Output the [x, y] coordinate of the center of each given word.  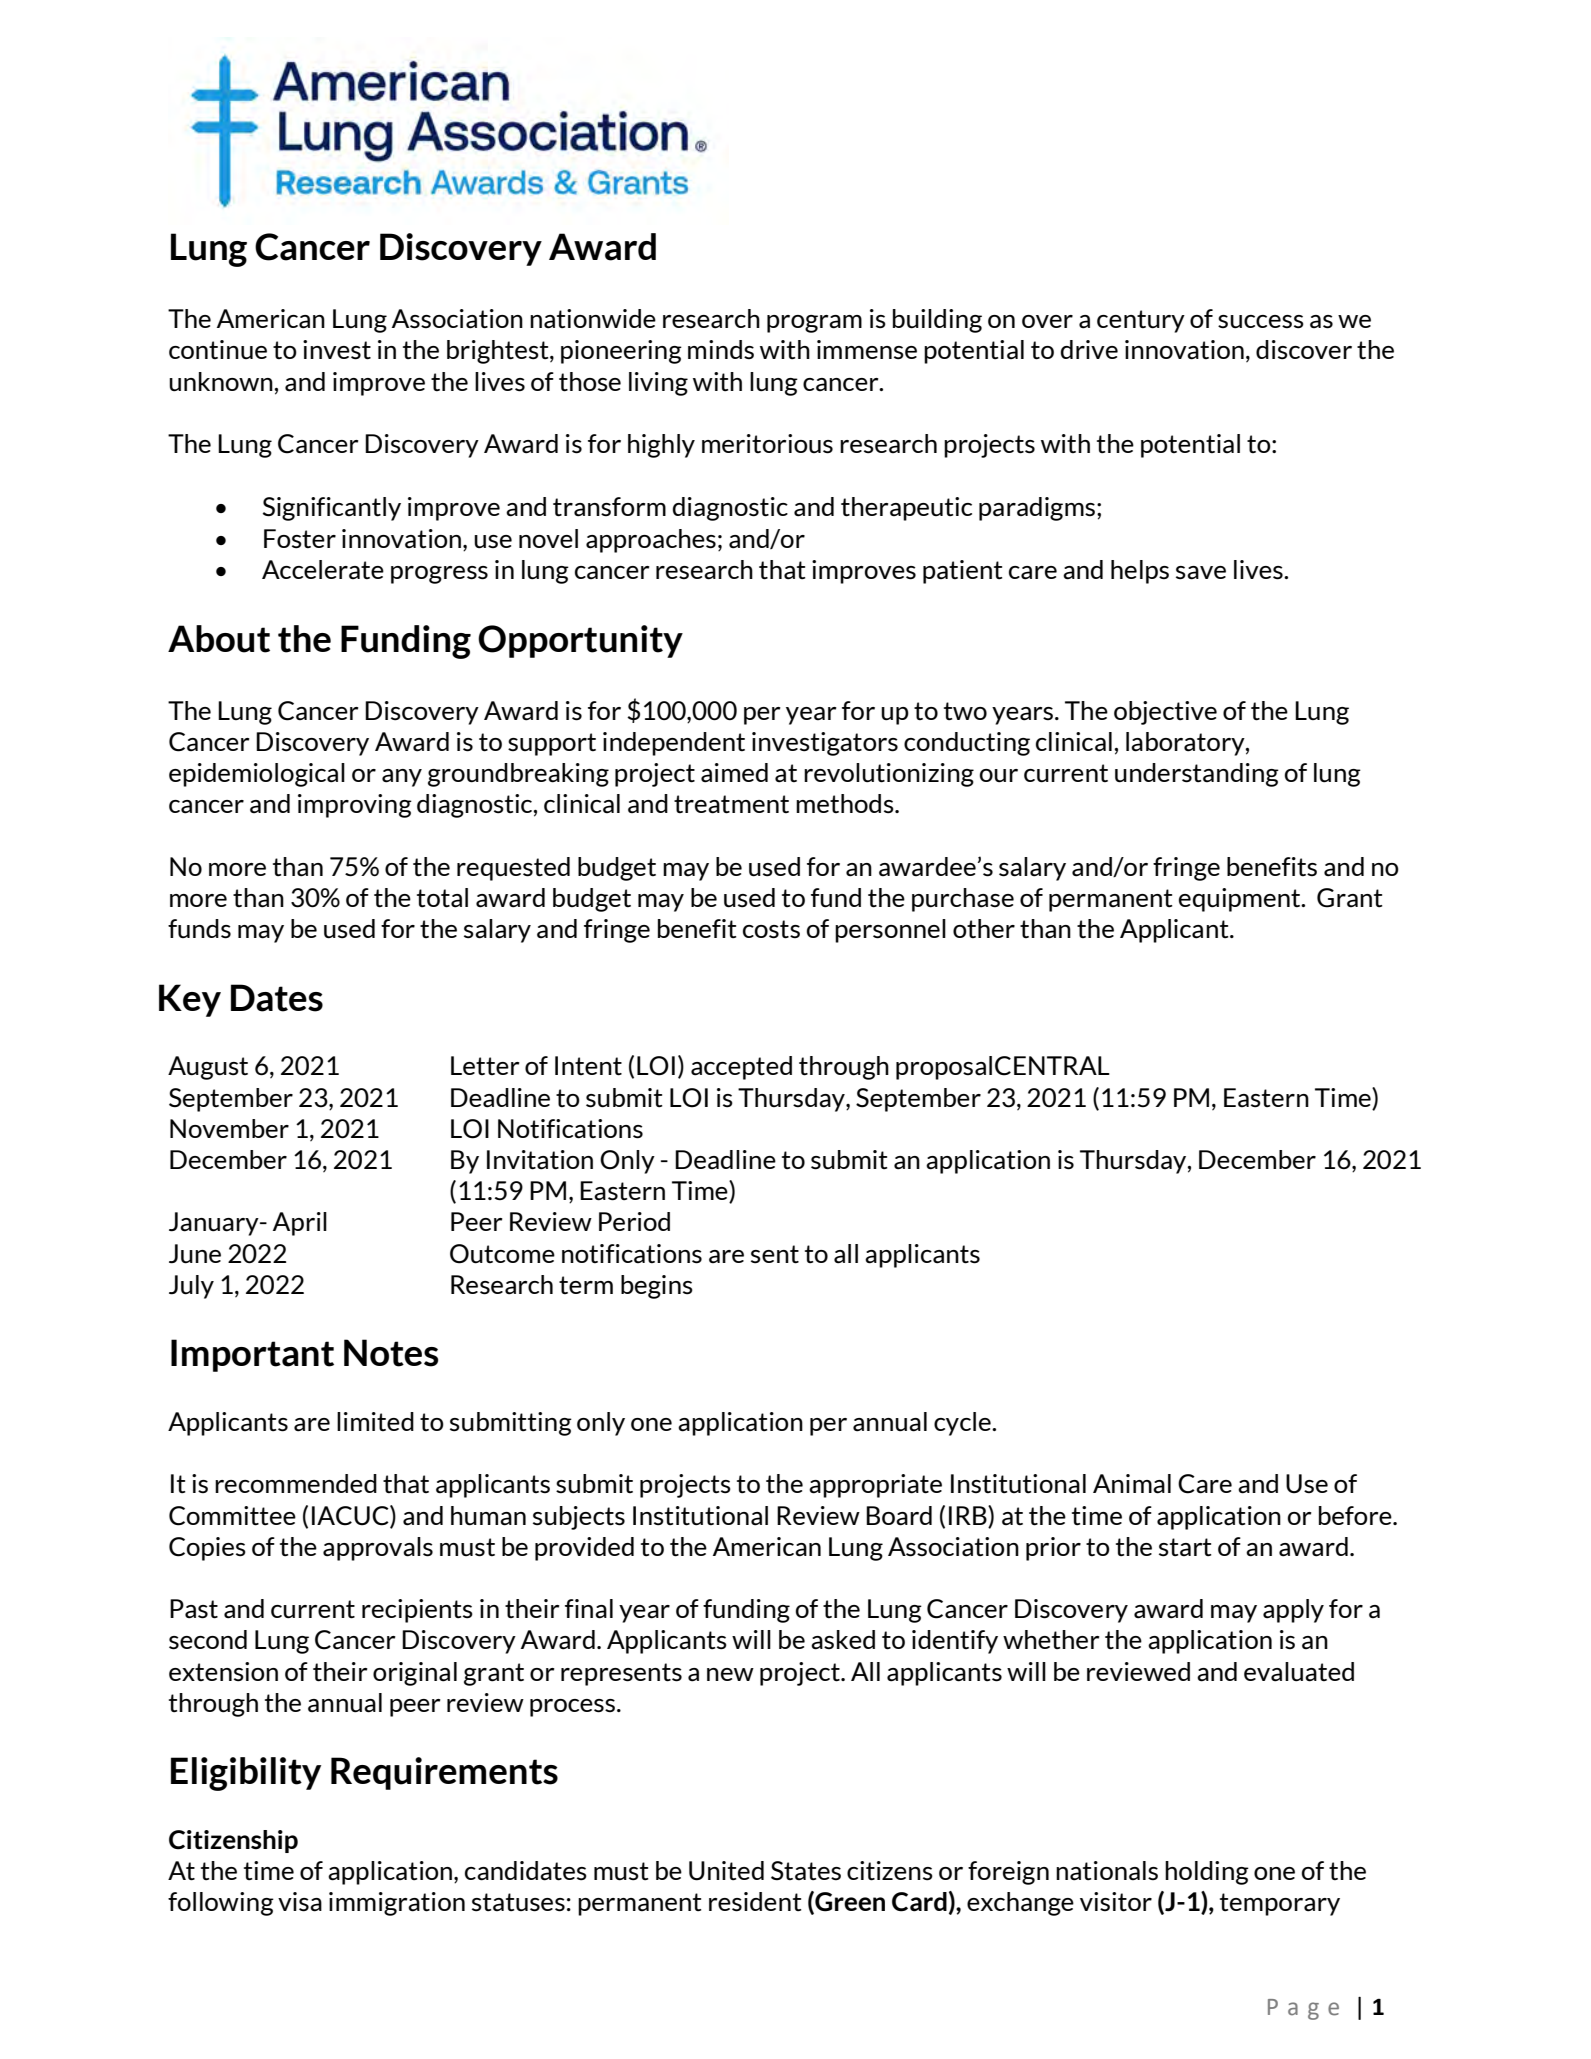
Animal [1132, 1484]
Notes [391, 1353]
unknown [222, 381]
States [806, 1871]
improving [355, 806]
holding [1207, 1873]
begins [657, 1287]
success [1261, 322]
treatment [731, 804]
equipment [1241, 900]
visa [300, 1902]
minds [721, 349]
